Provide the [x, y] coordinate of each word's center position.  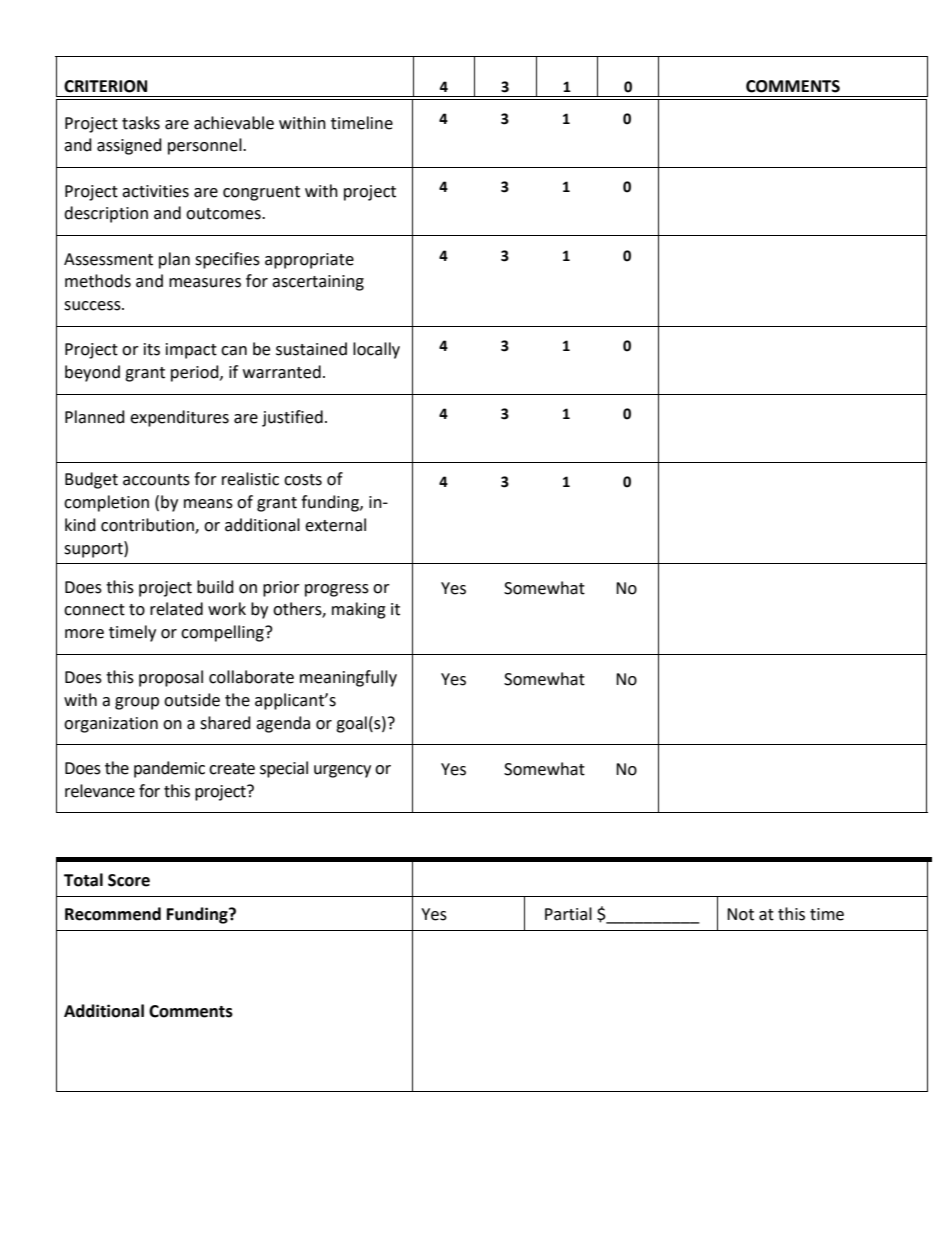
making [359, 610]
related [176, 609]
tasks [141, 123]
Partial [568, 914]
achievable [234, 123]
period [196, 373]
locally [376, 350]
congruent [261, 193]
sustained [311, 349]
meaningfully [348, 678]
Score [129, 880]
